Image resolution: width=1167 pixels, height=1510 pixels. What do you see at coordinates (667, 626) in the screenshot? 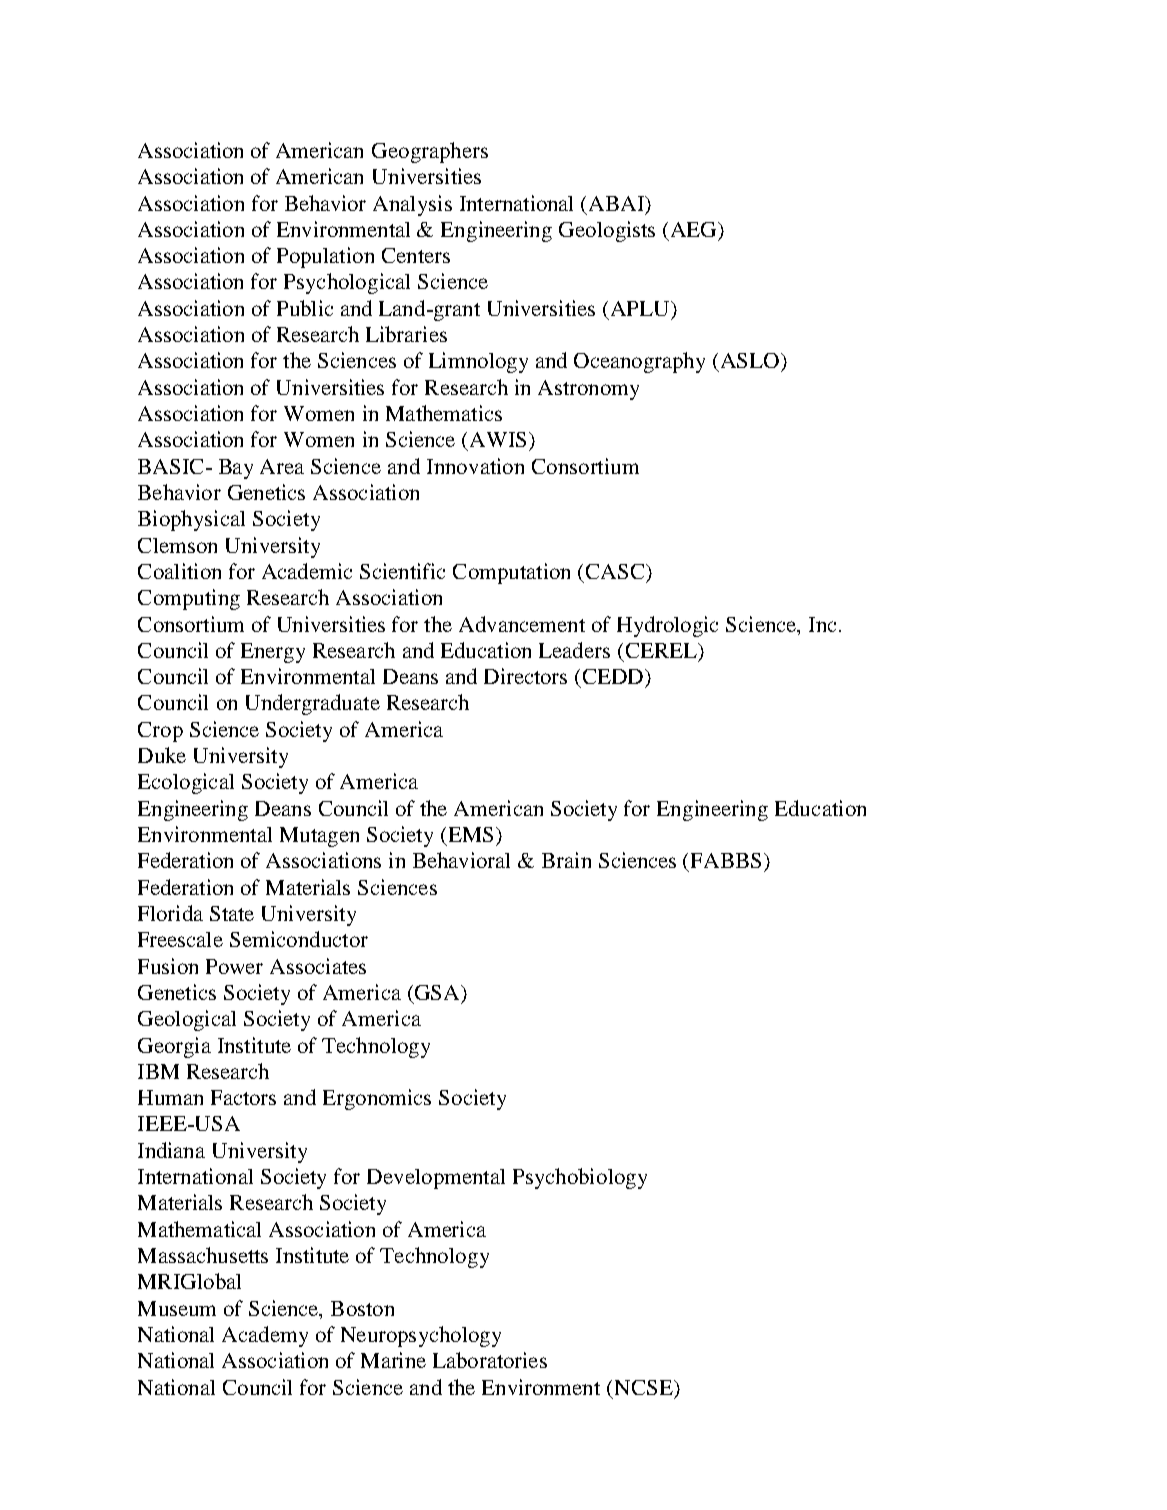
I see `Hydrologic` at bounding box center [667, 626].
